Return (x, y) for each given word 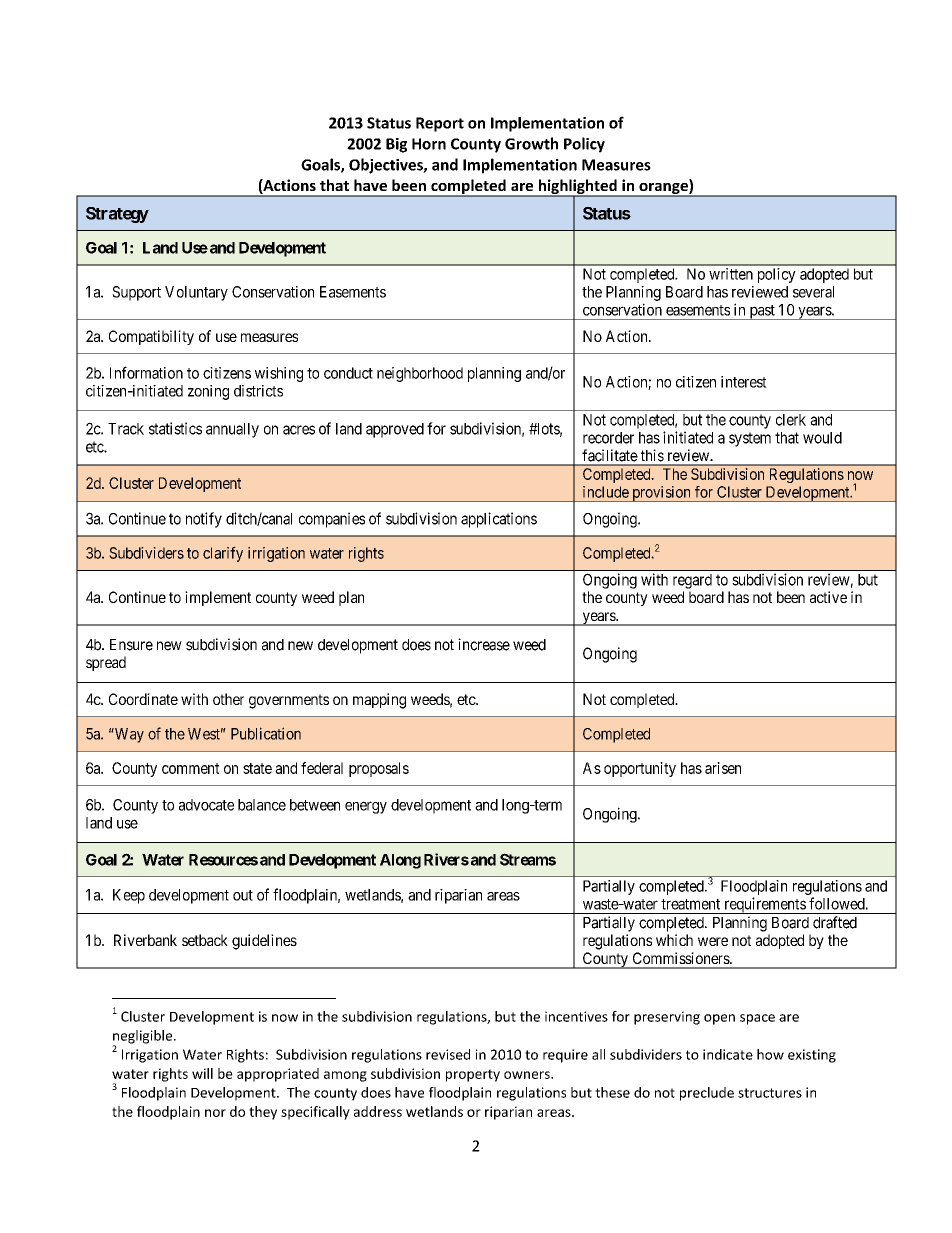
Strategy (117, 215)
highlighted (577, 188)
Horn (429, 144)
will (202, 1073)
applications (499, 520)
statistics (175, 428)
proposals (379, 769)
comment (190, 768)
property (473, 1075)
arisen (723, 768)
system (750, 439)
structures (770, 1093)
